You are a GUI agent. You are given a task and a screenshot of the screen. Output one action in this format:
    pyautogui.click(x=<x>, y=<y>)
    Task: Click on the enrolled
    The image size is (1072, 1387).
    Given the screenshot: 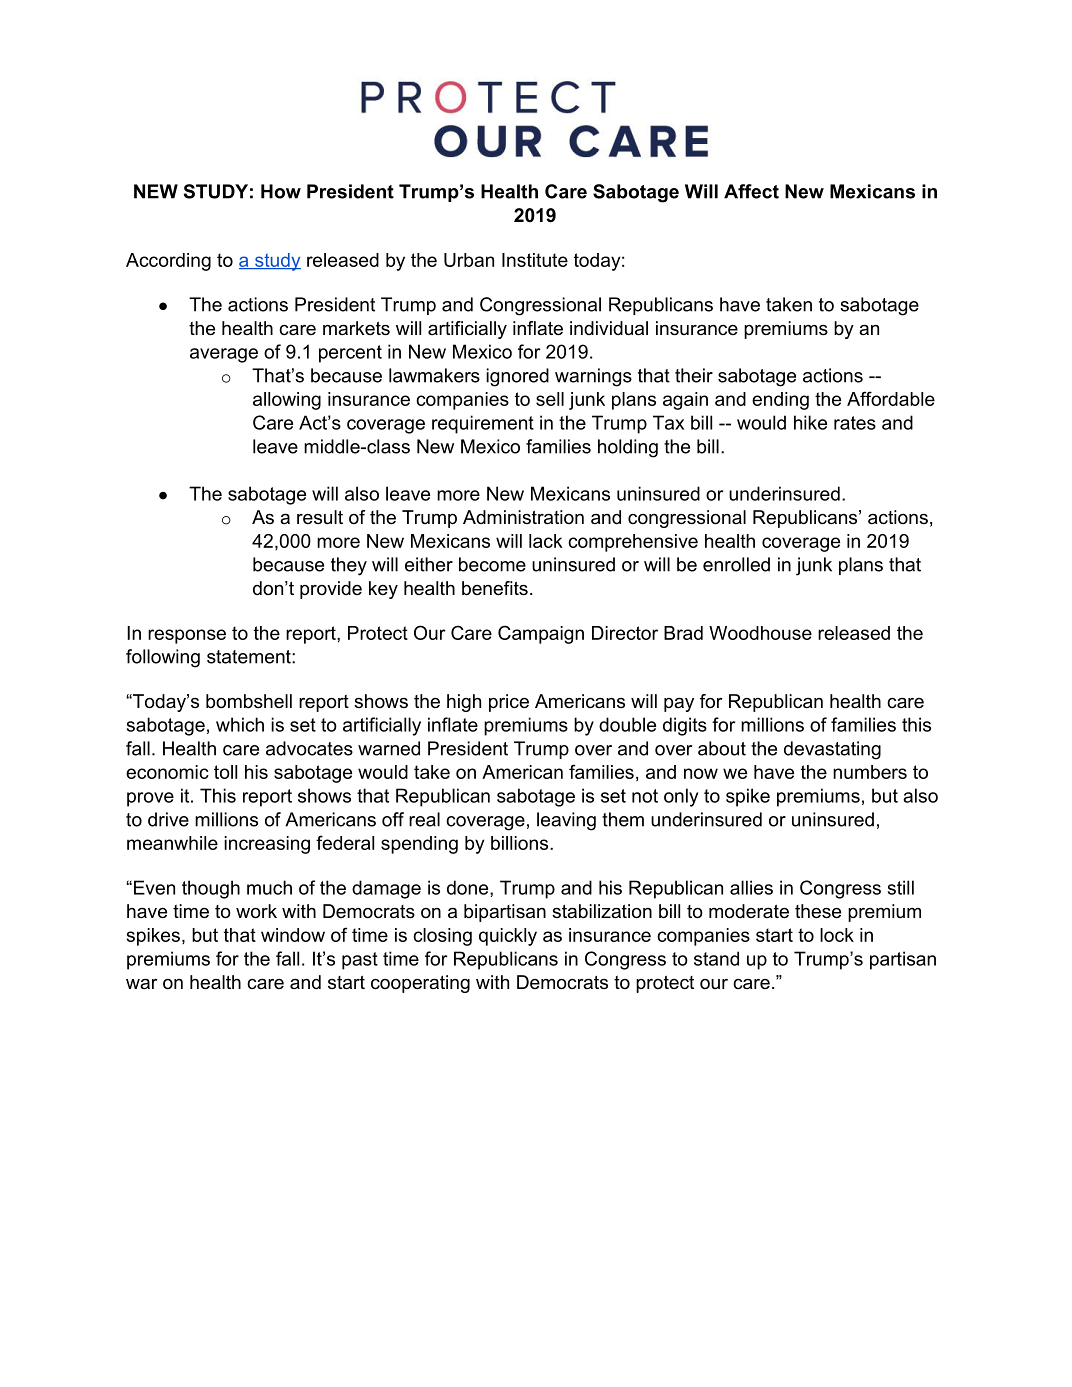 What is the action you would take?
    pyautogui.click(x=736, y=564)
